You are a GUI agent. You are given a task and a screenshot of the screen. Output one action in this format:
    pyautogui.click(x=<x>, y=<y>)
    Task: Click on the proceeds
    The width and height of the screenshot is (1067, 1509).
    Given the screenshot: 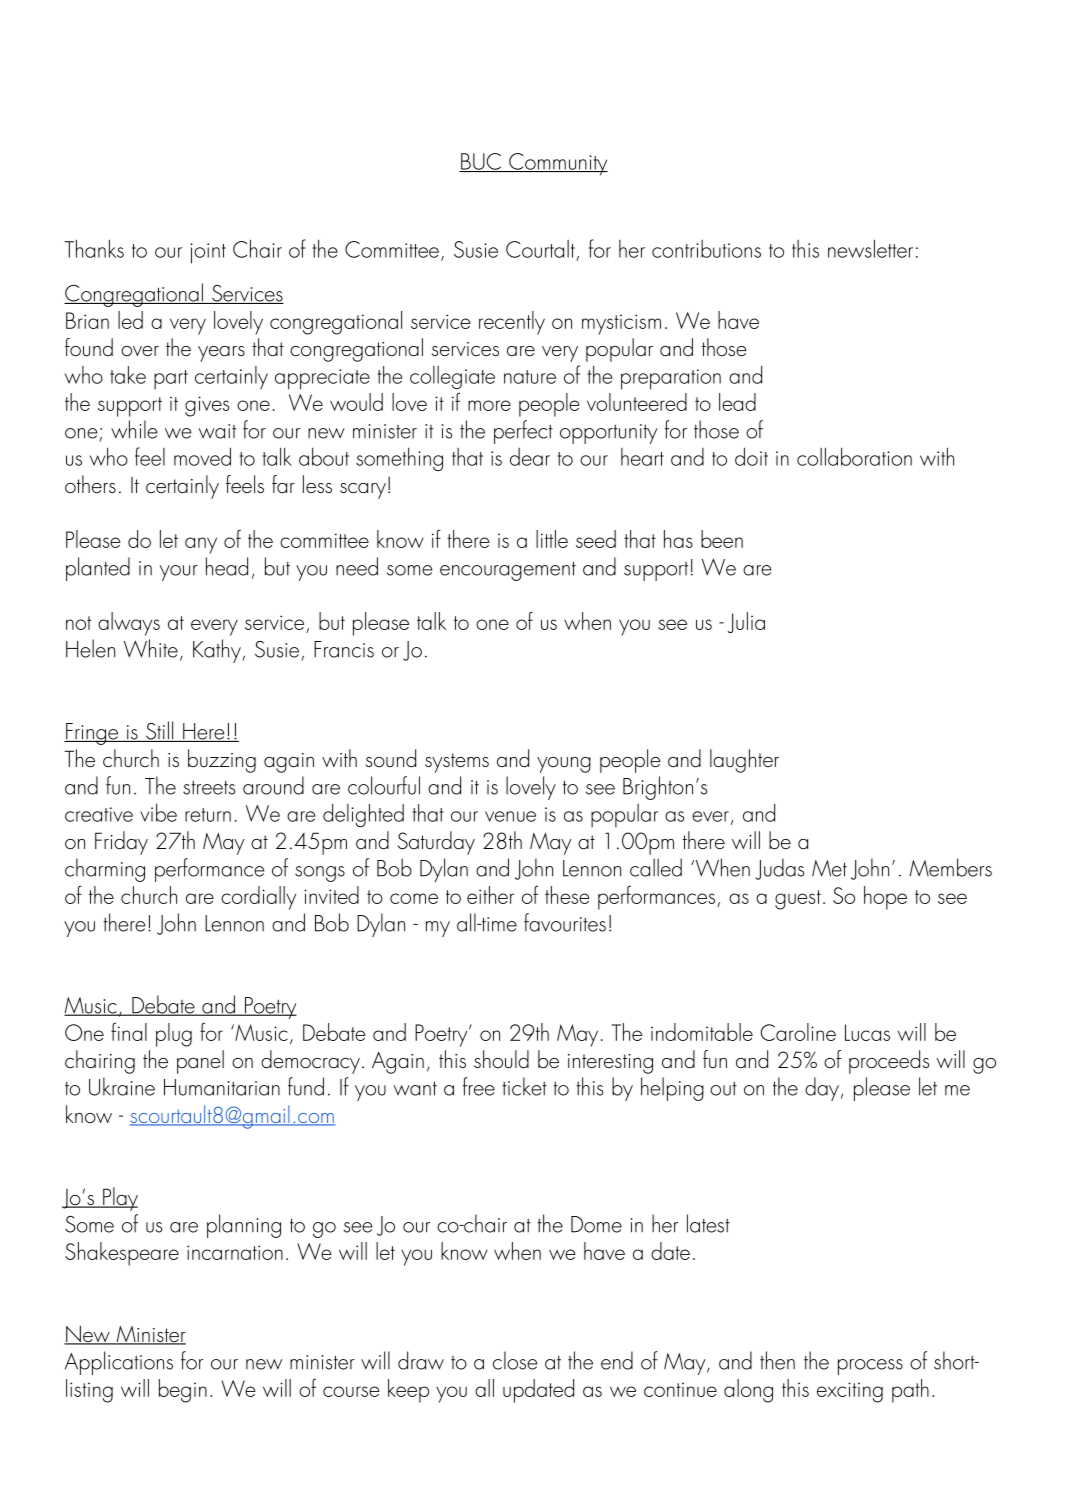 What is the action you would take?
    pyautogui.click(x=889, y=1062)
